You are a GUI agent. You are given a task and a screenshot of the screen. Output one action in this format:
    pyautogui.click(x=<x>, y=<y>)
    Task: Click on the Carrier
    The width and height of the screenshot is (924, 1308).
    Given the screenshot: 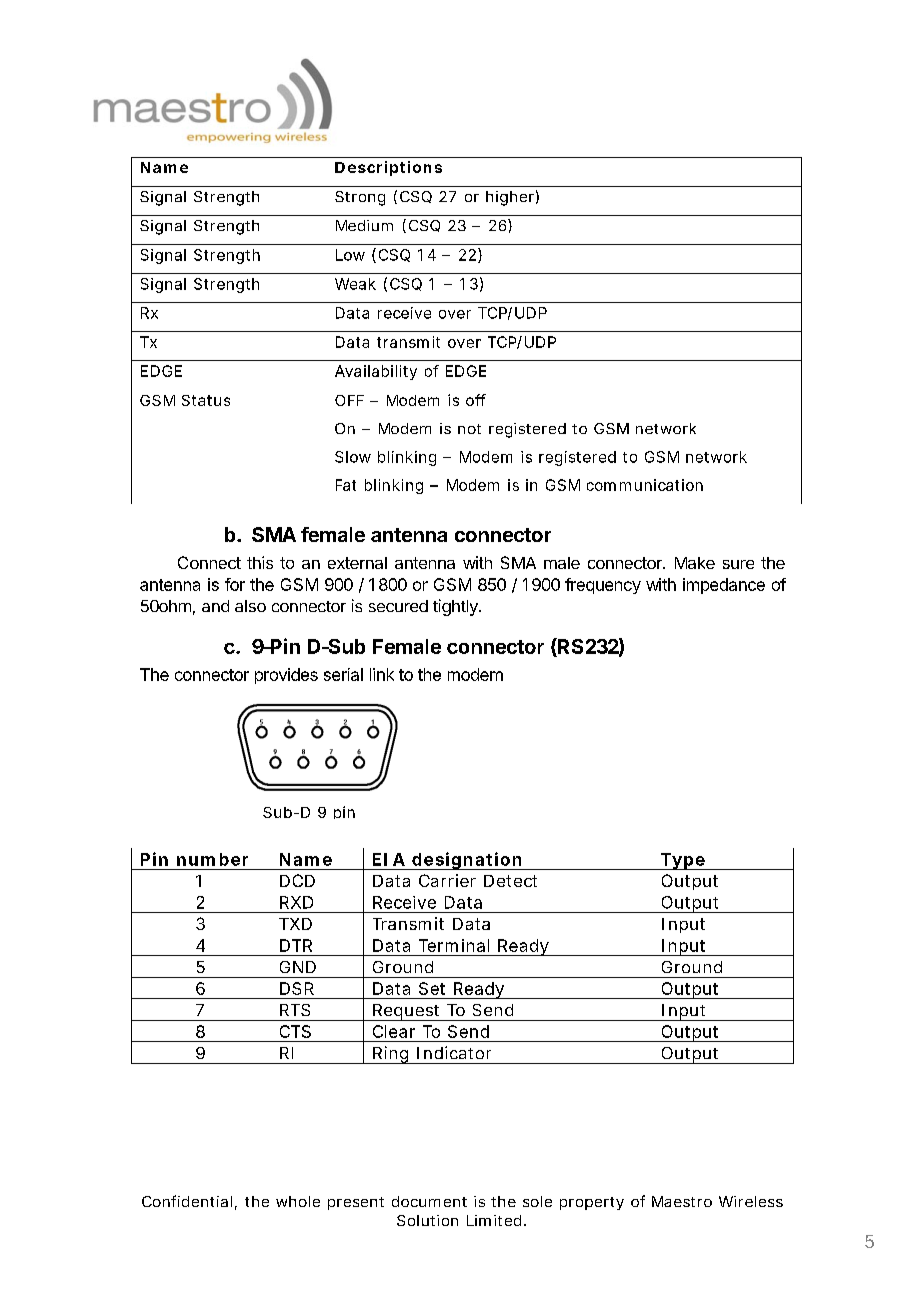 What is the action you would take?
    pyautogui.click(x=447, y=880)
